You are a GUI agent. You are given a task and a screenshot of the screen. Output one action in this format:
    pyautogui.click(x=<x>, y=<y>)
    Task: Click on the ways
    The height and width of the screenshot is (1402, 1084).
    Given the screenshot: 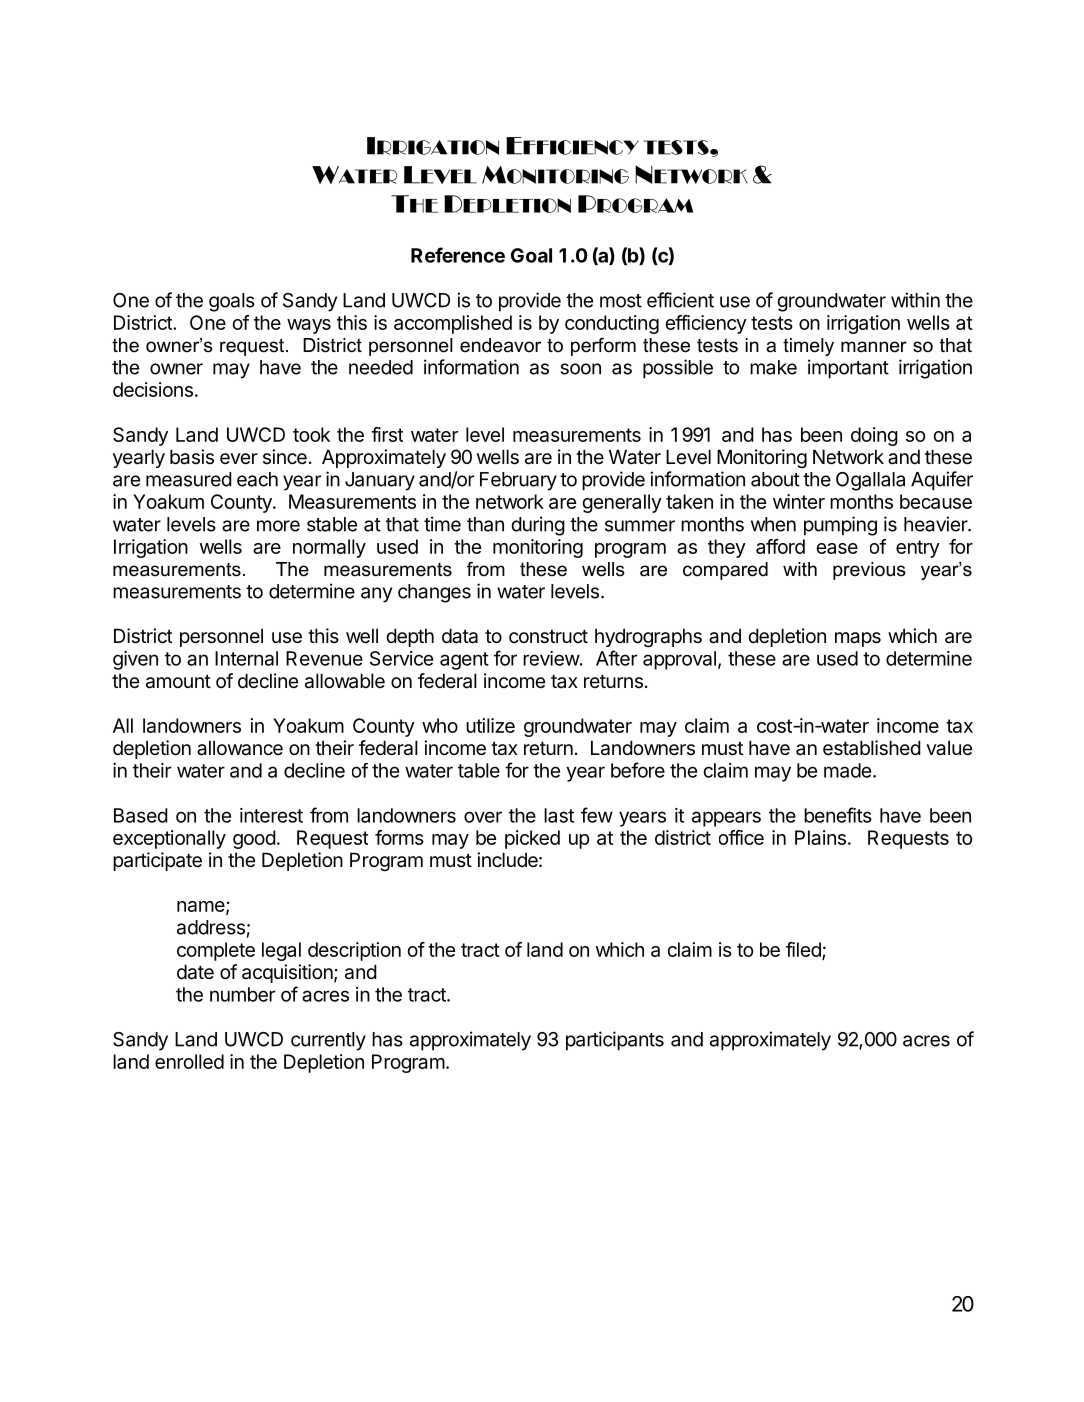 What is the action you would take?
    pyautogui.click(x=309, y=326)
